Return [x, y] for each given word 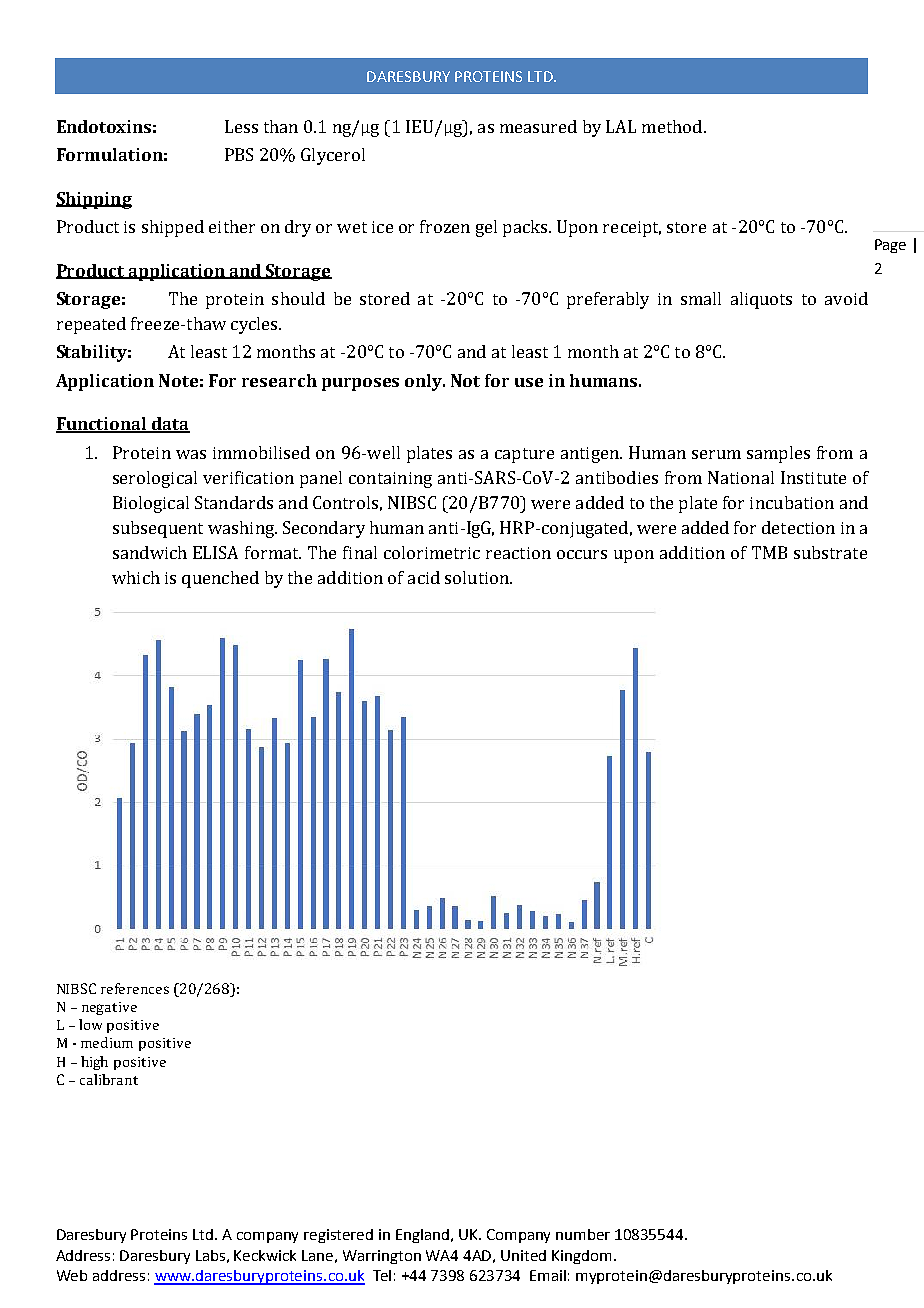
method [673, 126]
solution [478, 577]
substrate [830, 552]
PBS [239, 154]
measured [538, 126]
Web [72, 1275]
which [136, 577]
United [523, 1255]
